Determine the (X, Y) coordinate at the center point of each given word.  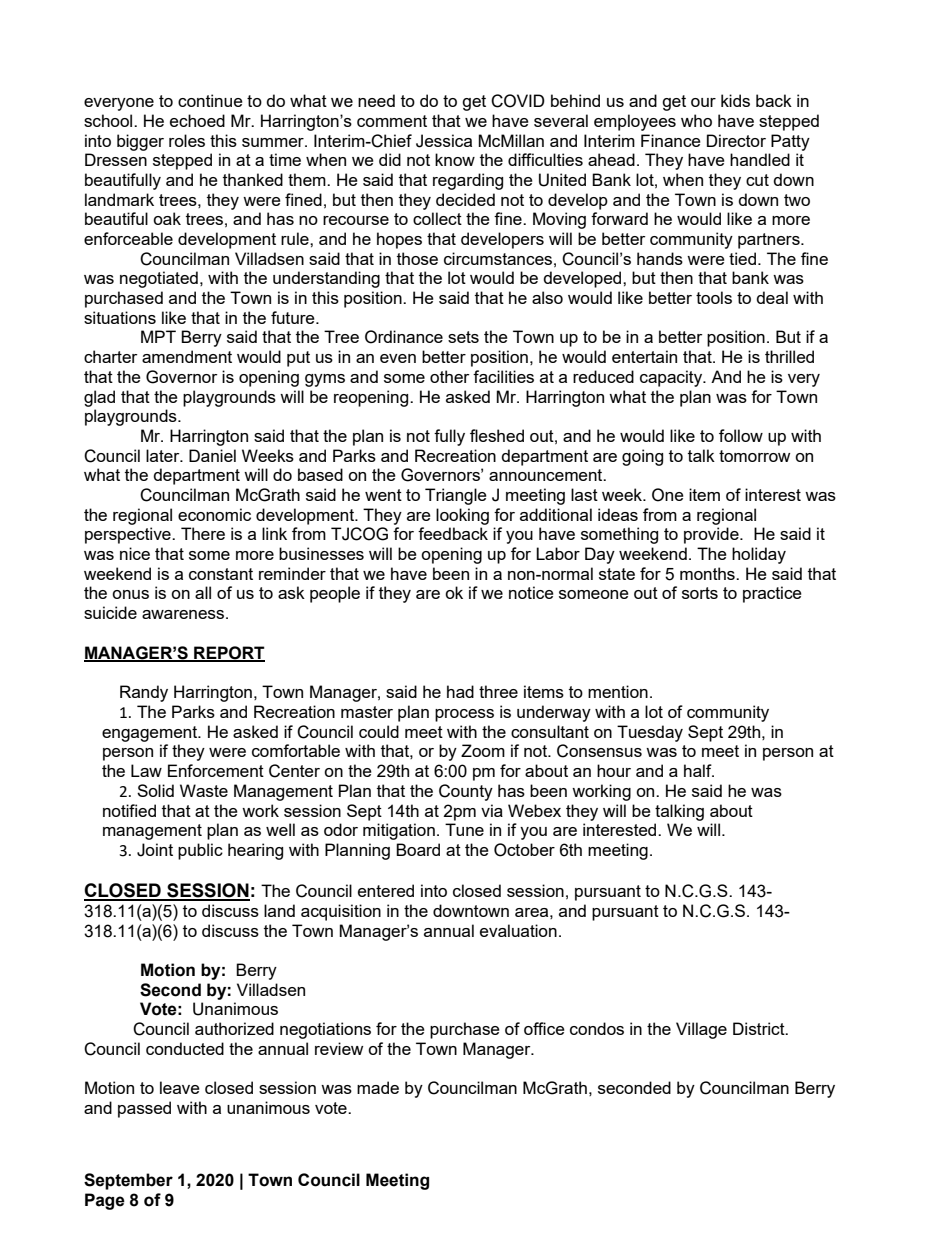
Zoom (483, 750)
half (699, 770)
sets (463, 337)
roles (187, 140)
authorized (234, 1028)
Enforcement (216, 770)
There (203, 533)
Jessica (444, 141)
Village (701, 1030)
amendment (187, 356)
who (696, 120)
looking (462, 516)
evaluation (518, 930)
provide (712, 535)
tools (714, 297)
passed (144, 1109)
